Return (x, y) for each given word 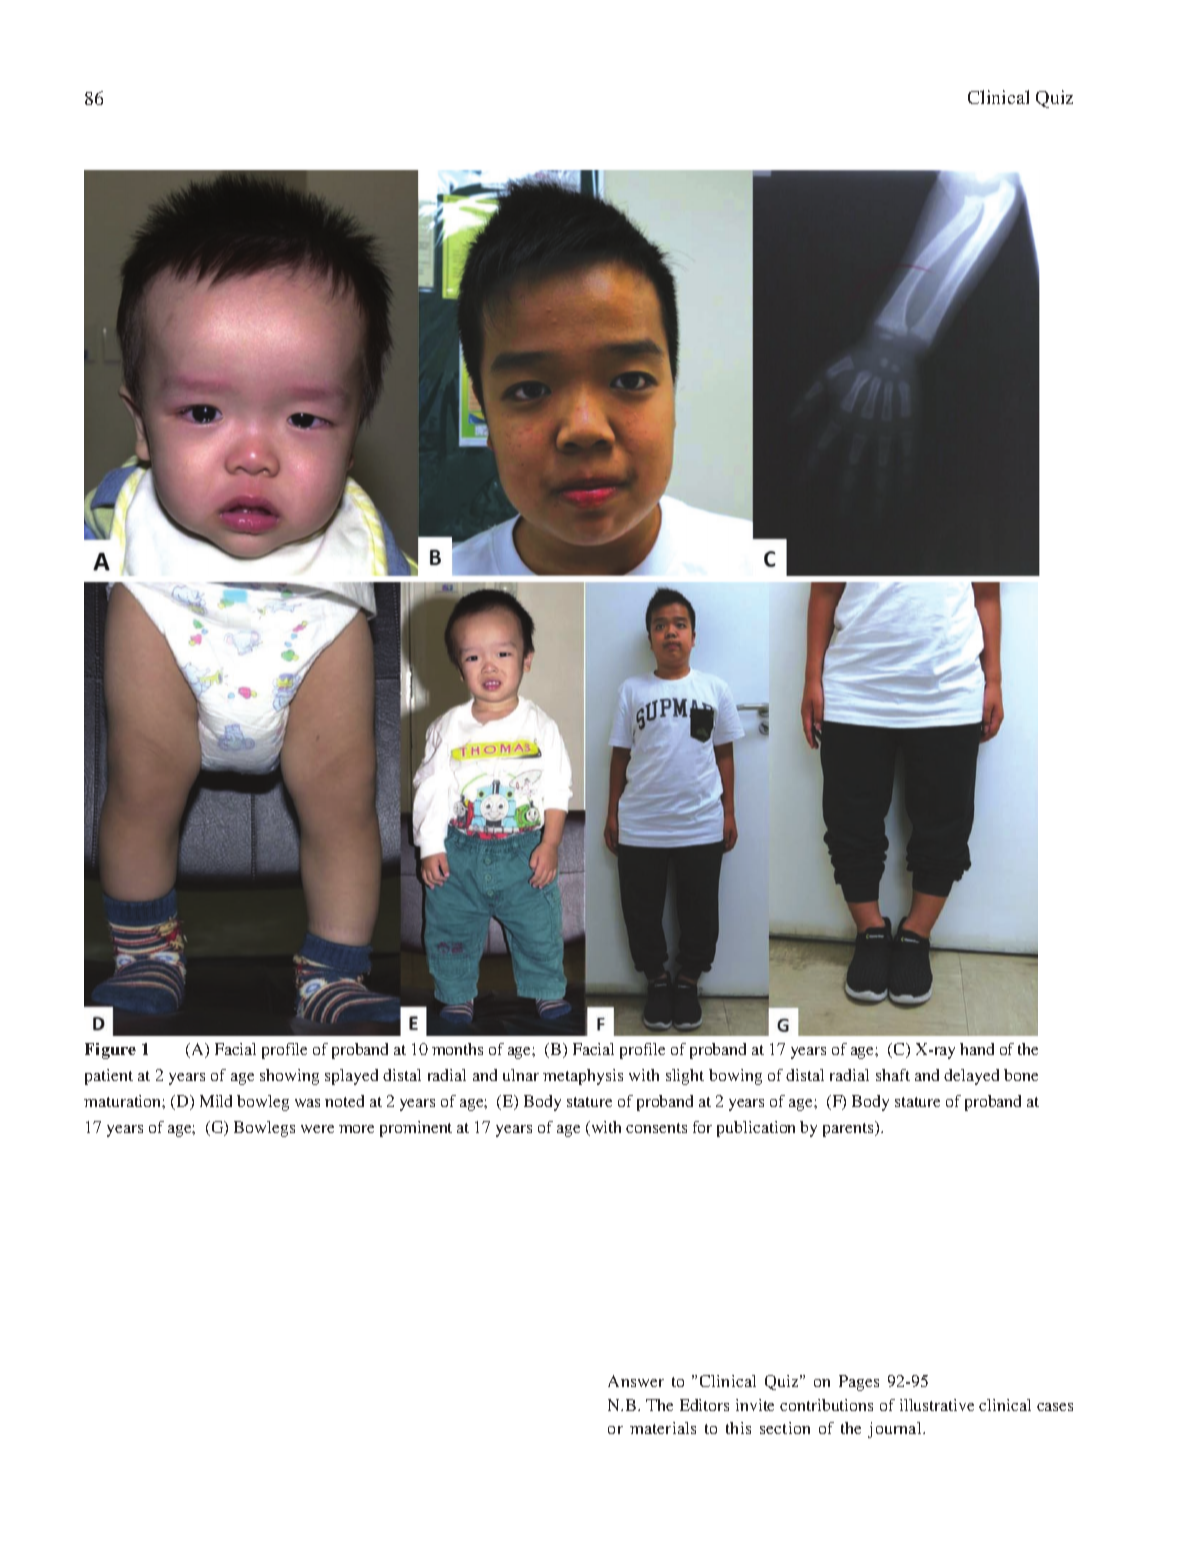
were (317, 1129)
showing (289, 1077)
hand (977, 1049)
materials (663, 1428)
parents (849, 1129)
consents (656, 1128)
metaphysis (583, 1077)
